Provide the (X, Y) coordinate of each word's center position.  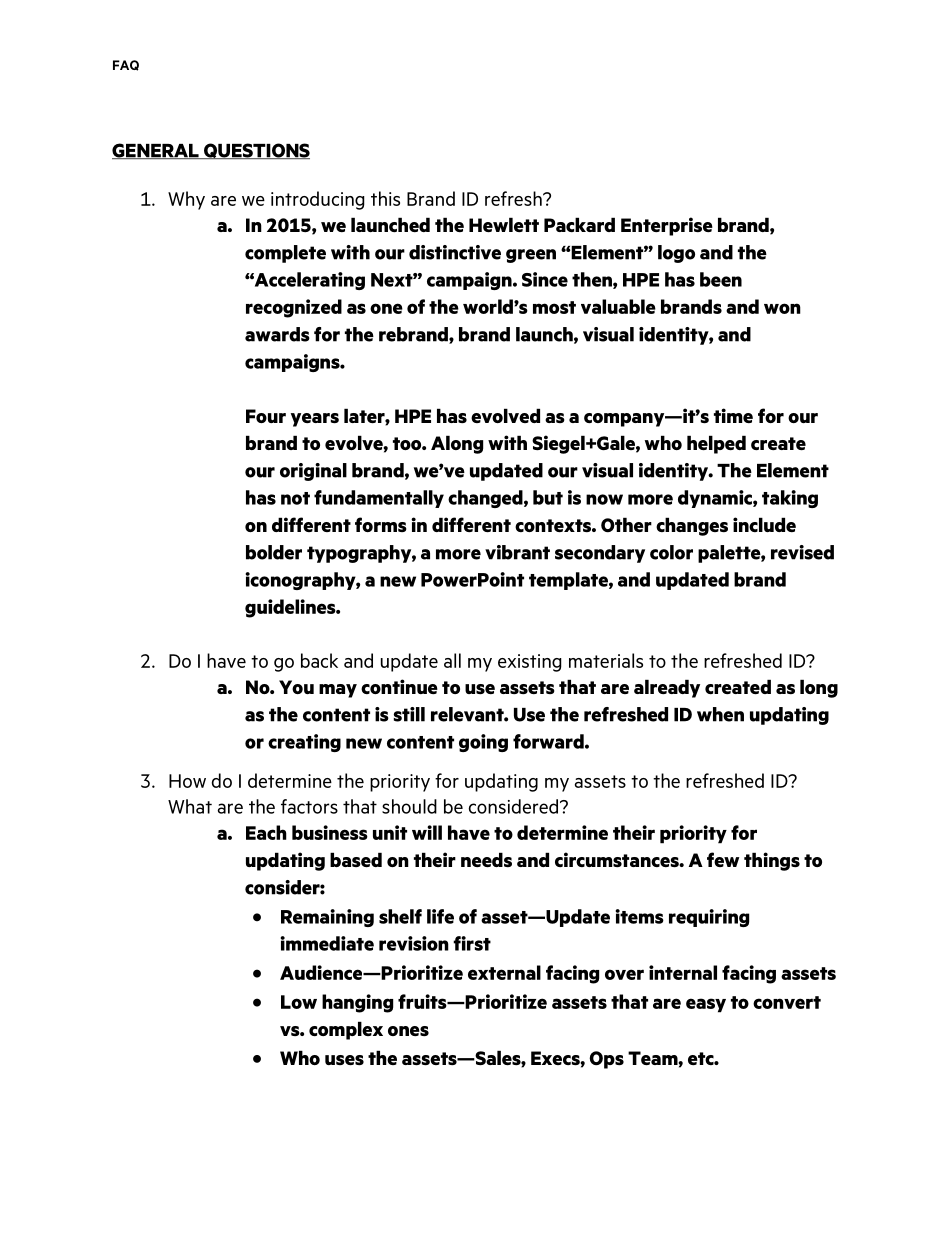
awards (277, 334)
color (671, 552)
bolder (274, 552)
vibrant (517, 552)
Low (299, 1002)
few (723, 859)
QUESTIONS (255, 151)
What (190, 806)
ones (408, 1031)
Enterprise (667, 226)
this (385, 198)
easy (706, 1005)
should (409, 806)
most (554, 307)
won (782, 308)
